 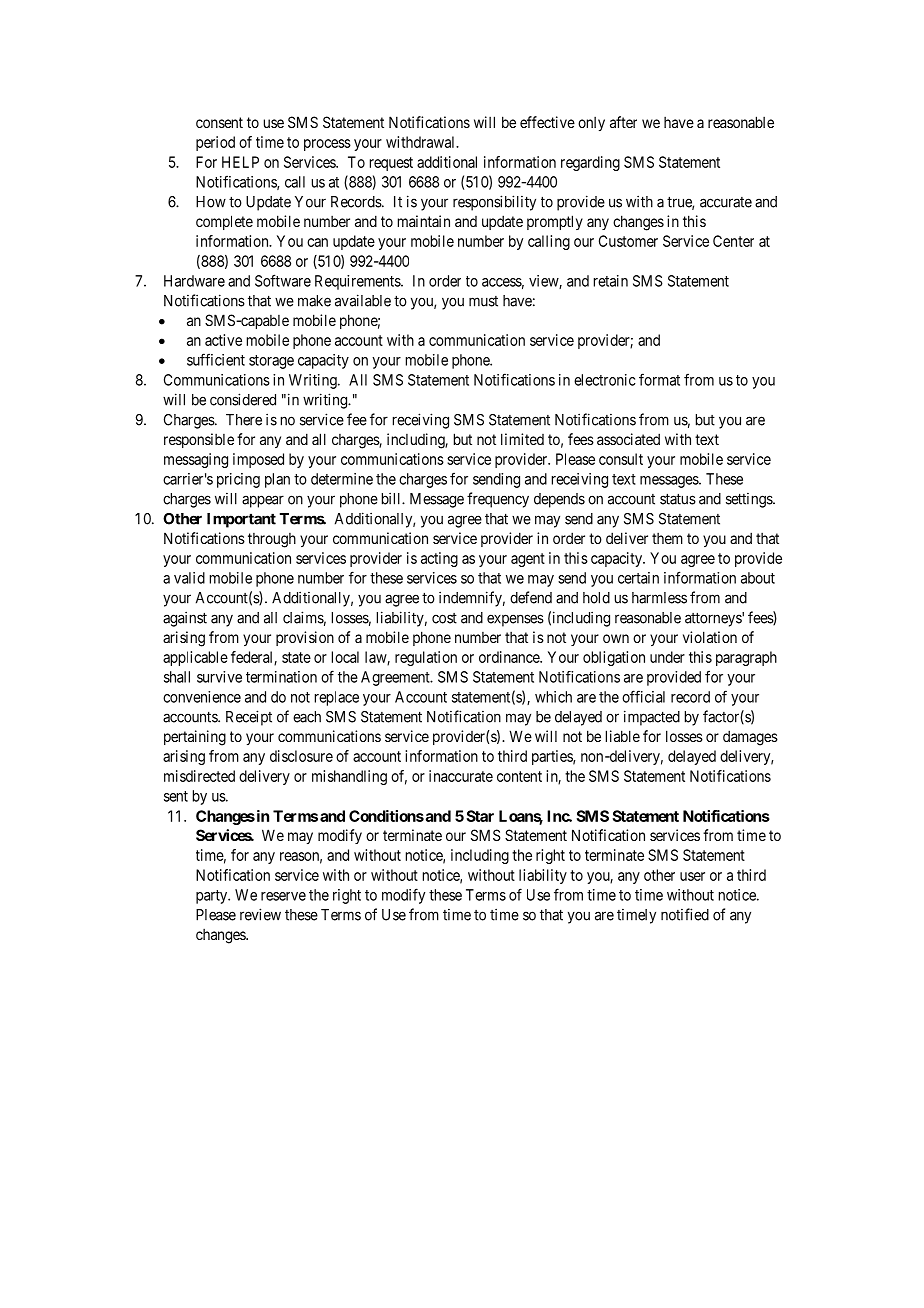 I want to click on after, so click(x=623, y=122).
